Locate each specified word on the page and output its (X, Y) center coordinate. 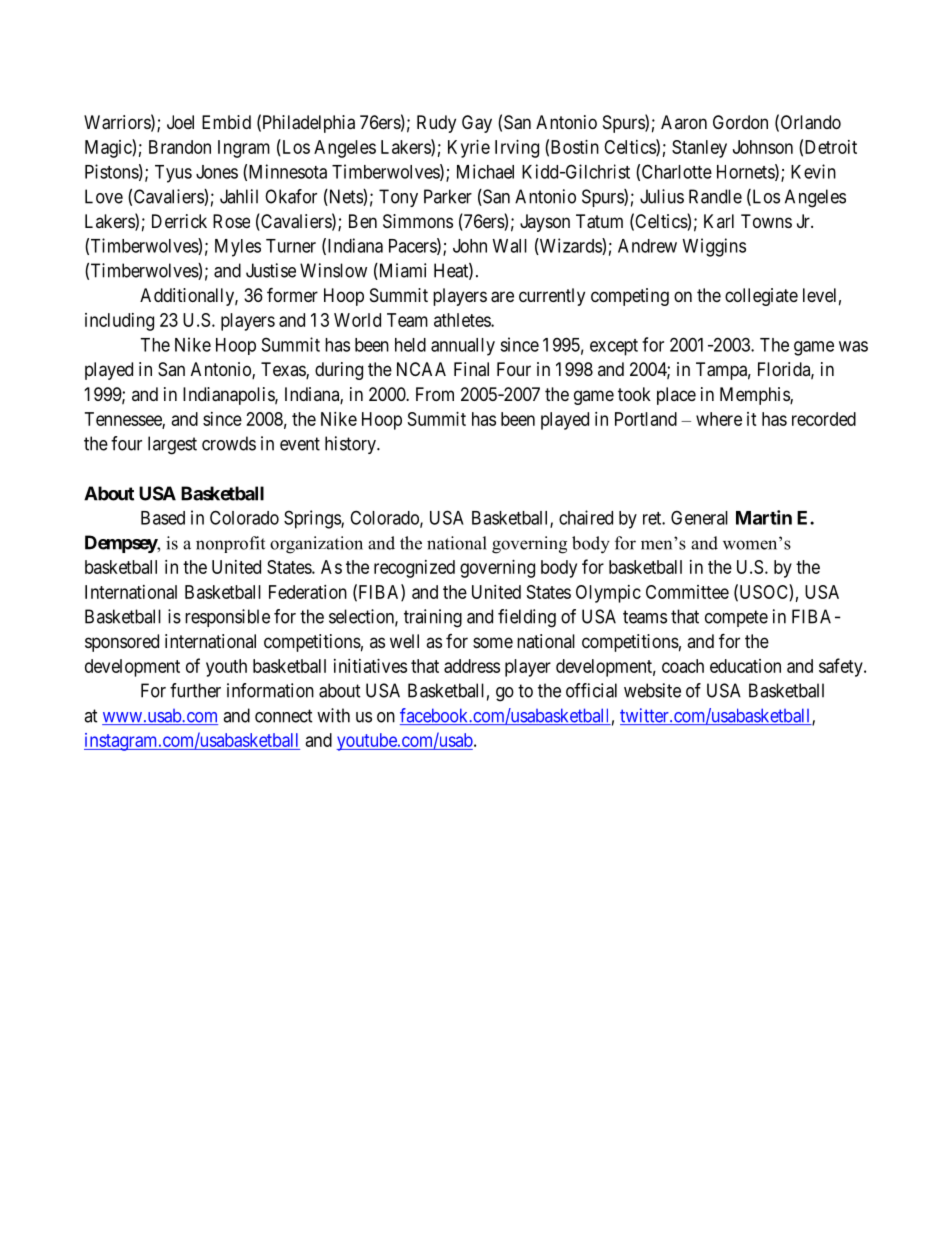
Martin (764, 517)
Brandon (180, 147)
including (119, 322)
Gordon (740, 122)
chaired (586, 517)
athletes (463, 320)
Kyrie (469, 149)
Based (163, 518)
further (195, 690)
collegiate (761, 297)
